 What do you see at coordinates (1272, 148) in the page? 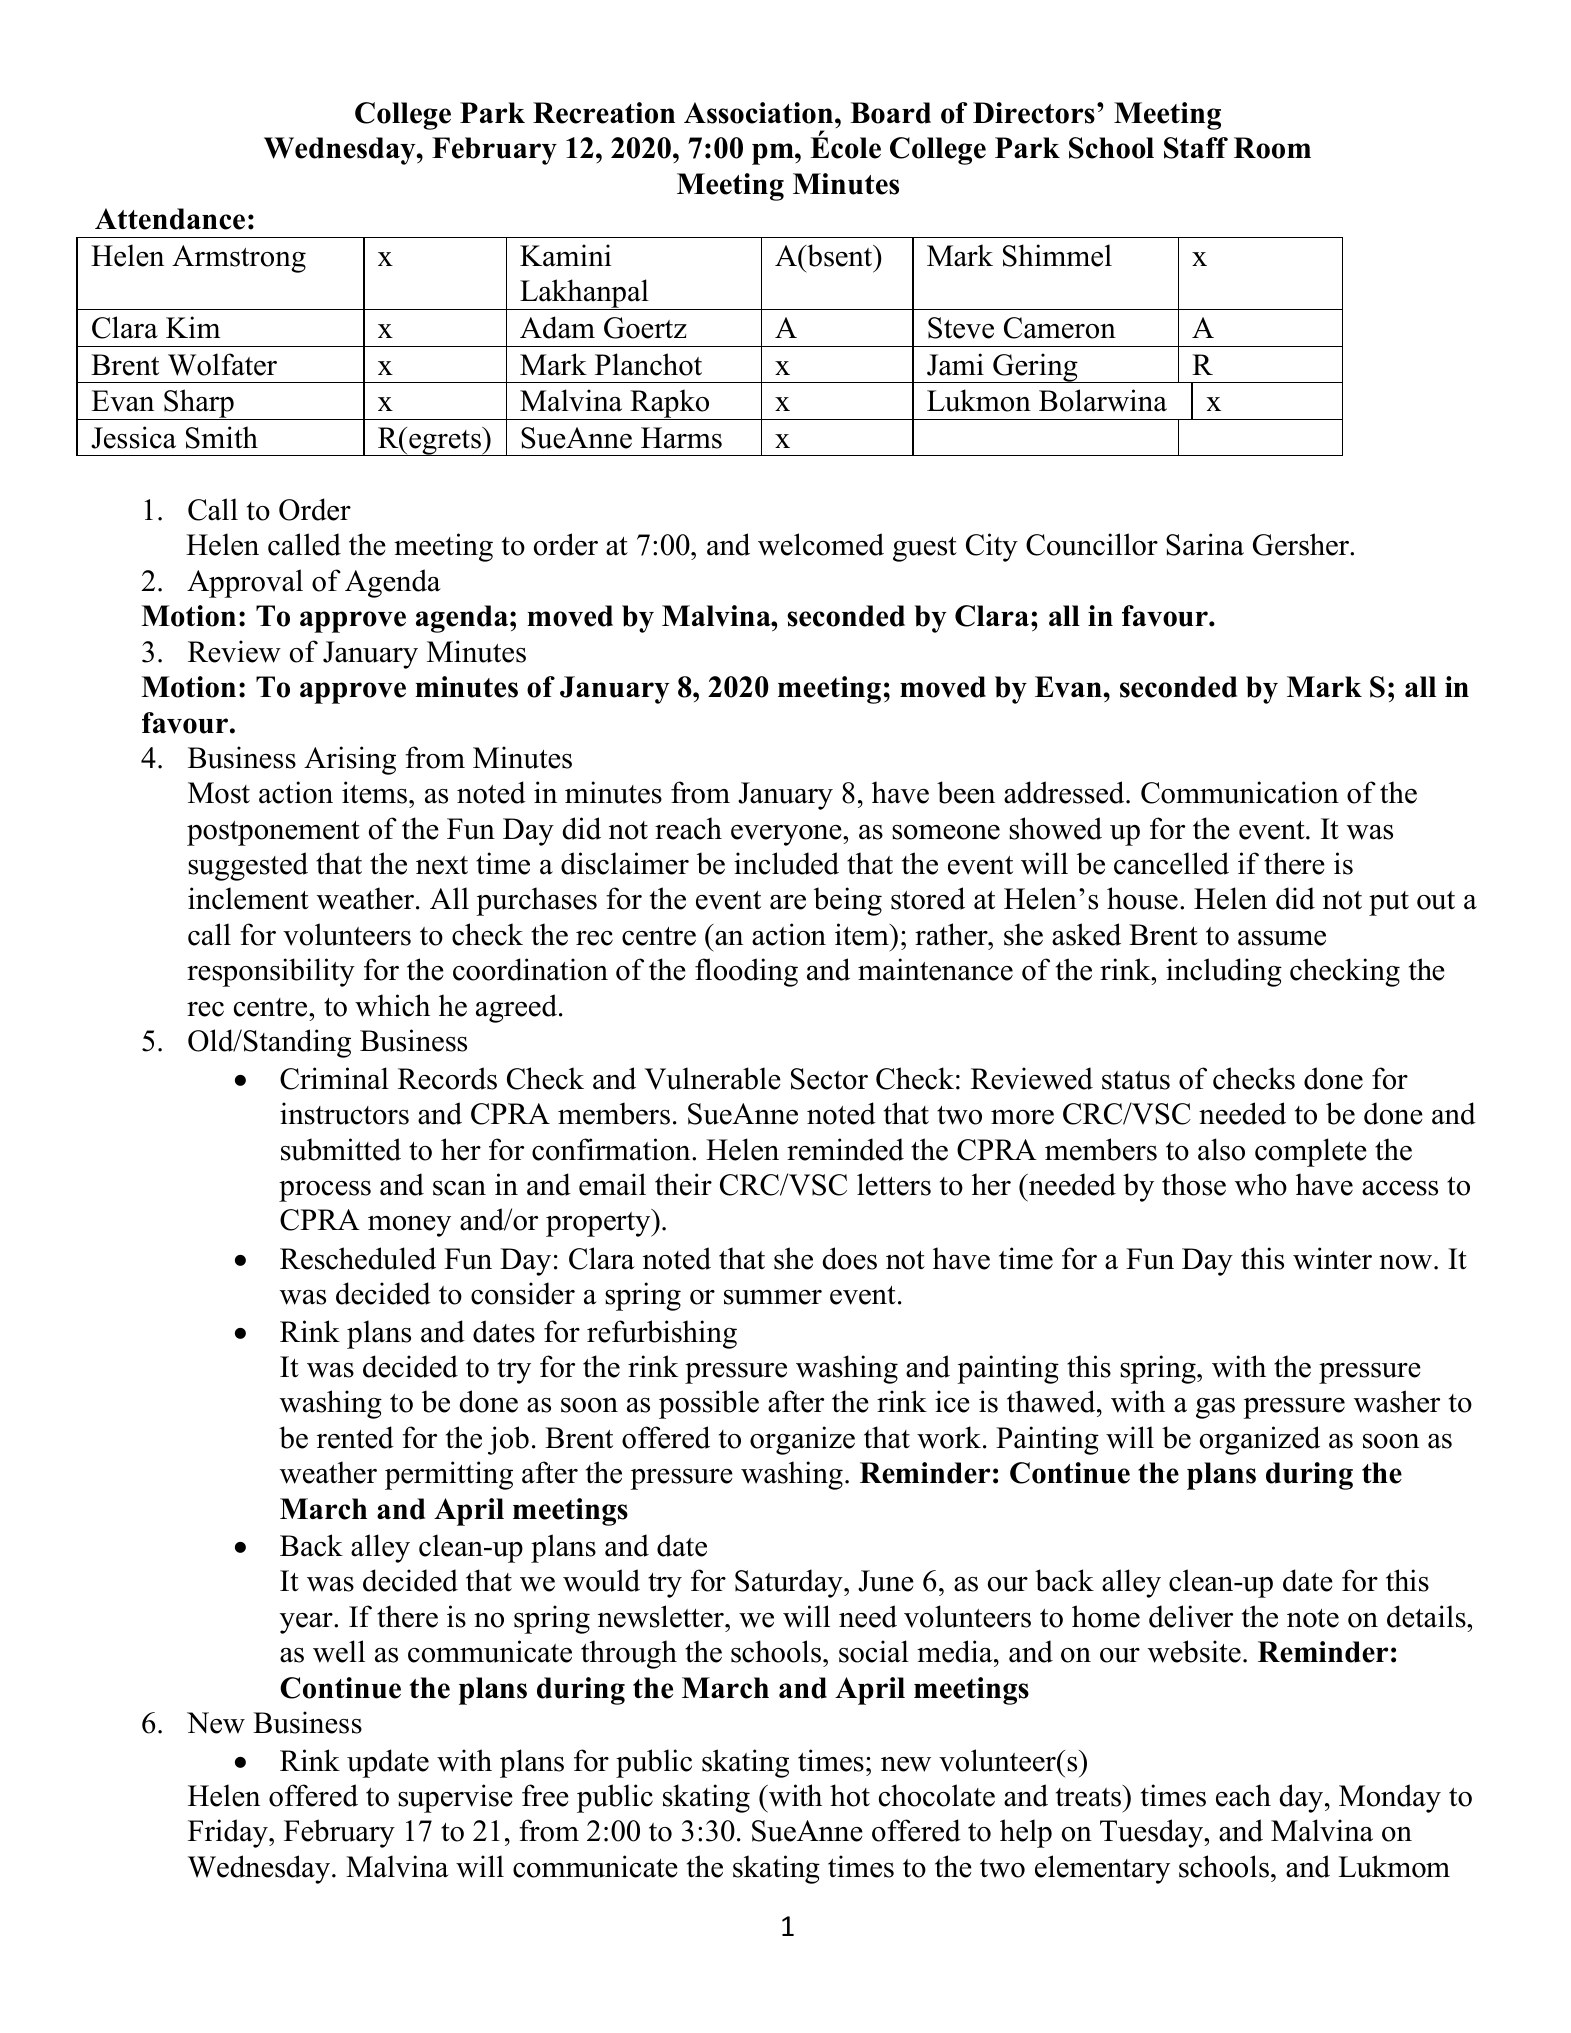
I see `Room` at bounding box center [1272, 148].
